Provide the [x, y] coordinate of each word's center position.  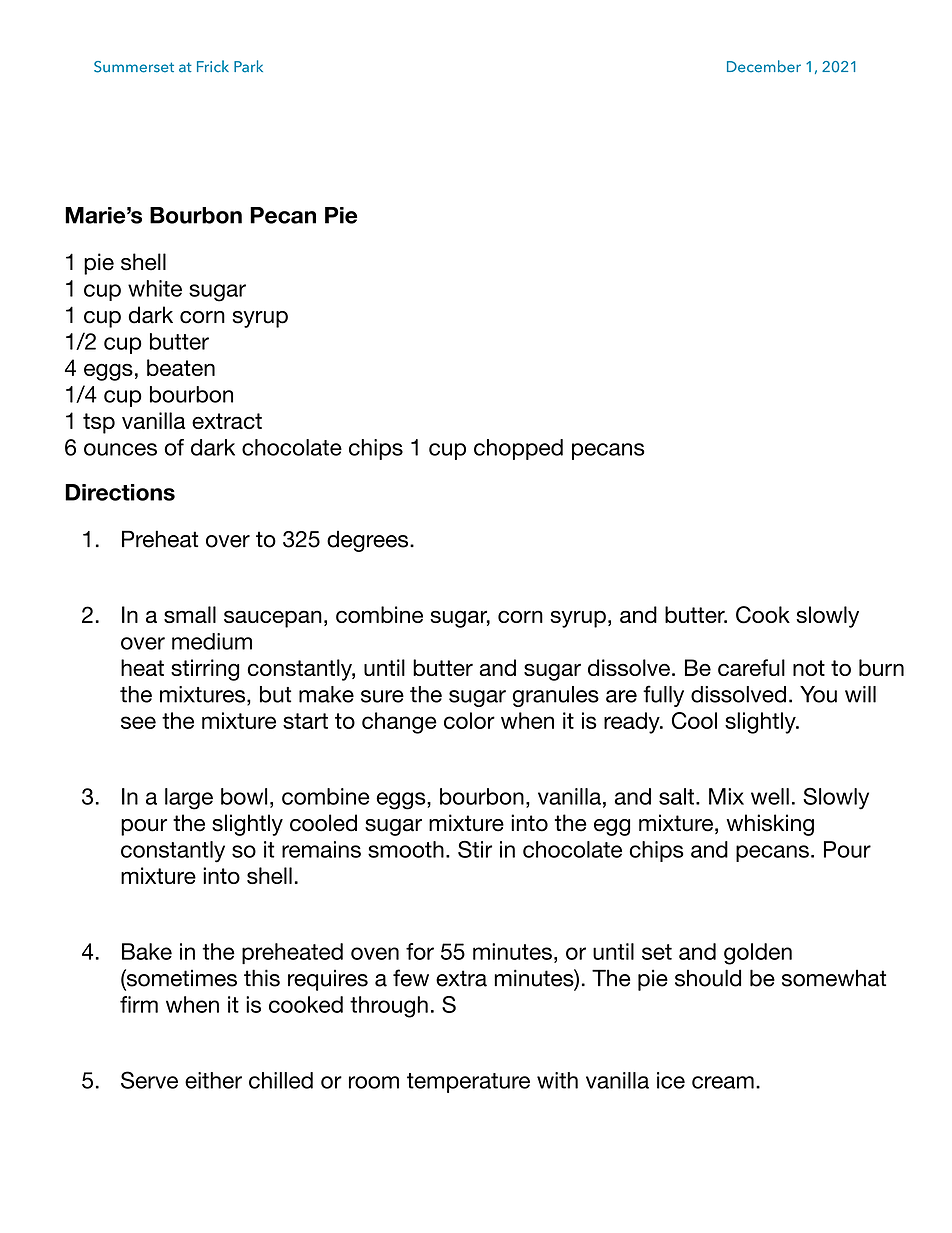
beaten [181, 367]
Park [248, 66]
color [469, 720]
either [213, 1080]
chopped [518, 449]
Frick [213, 66]
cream [723, 1082]
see [138, 722]
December [764, 66]
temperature [468, 1083]
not [809, 668]
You [818, 694]
